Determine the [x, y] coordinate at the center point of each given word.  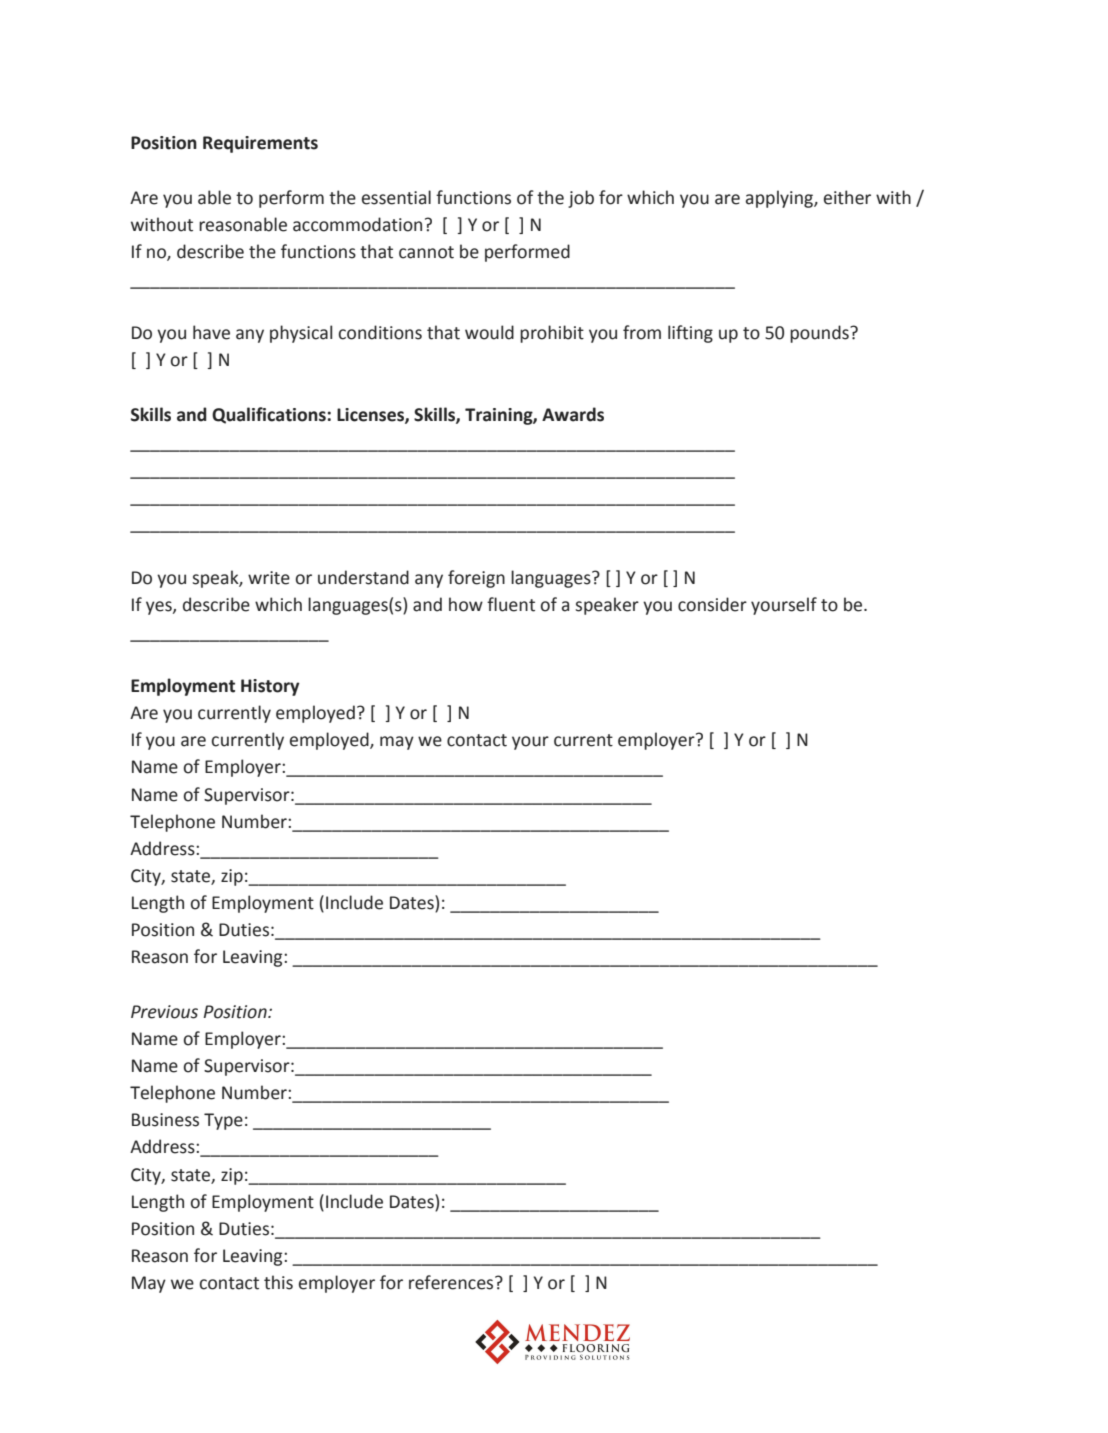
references [452, 1282]
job [581, 199]
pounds [820, 334]
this [278, 1282]
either [847, 197]
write [269, 578]
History [270, 687]
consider [712, 604]
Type [223, 1121]
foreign [476, 579]
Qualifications [269, 415]
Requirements [260, 144]
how [466, 604]
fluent [511, 604]
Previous [164, 1012]
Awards [573, 414]
